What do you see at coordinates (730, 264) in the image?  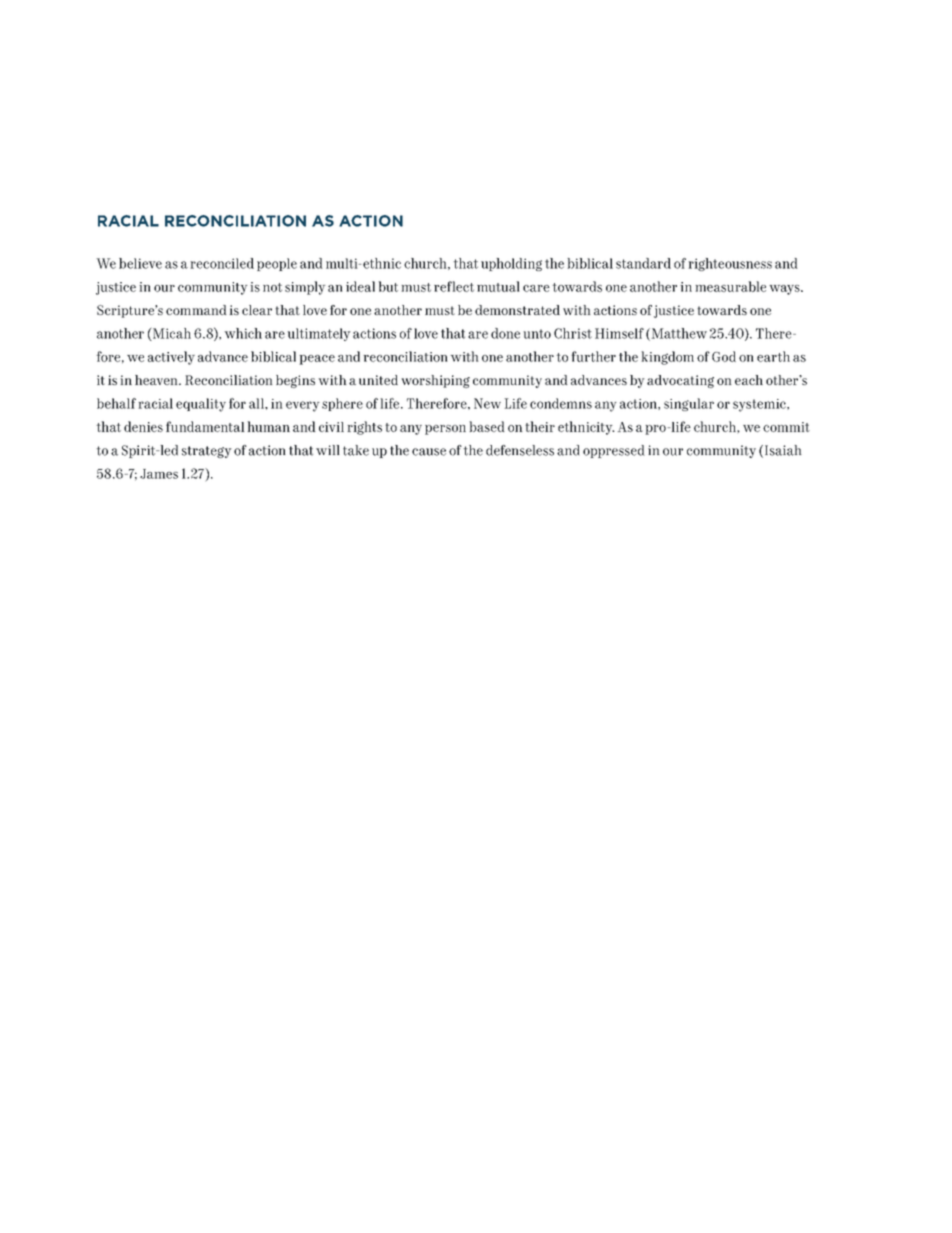 I see `righteousness` at bounding box center [730, 264].
